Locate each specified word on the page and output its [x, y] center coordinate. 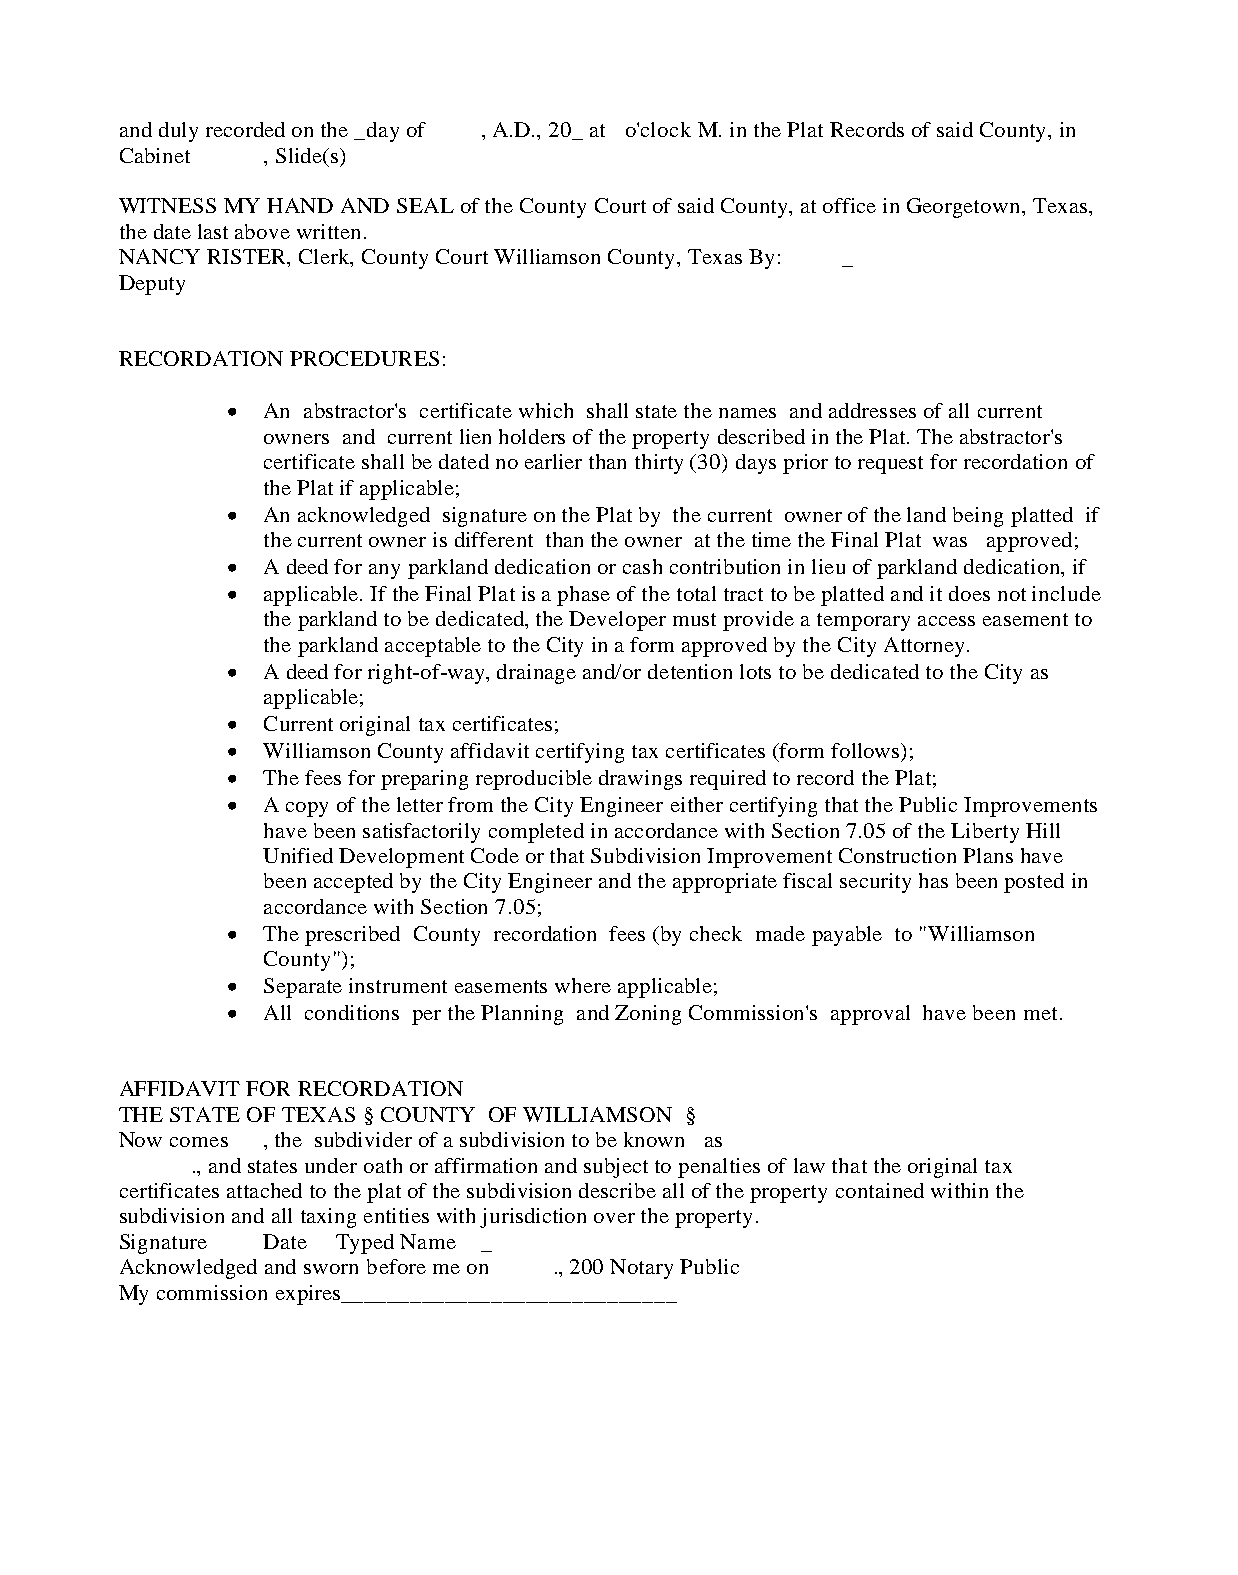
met [1040, 1013]
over [614, 1218]
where [583, 985]
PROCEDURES [364, 358]
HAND [300, 205]
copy [307, 809]
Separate [303, 988]
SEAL [425, 205]
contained [880, 1190]
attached [264, 1190]
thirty [659, 464]
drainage [536, 674]
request [890, 465]
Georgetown [965, 208]
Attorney [924, 647]
